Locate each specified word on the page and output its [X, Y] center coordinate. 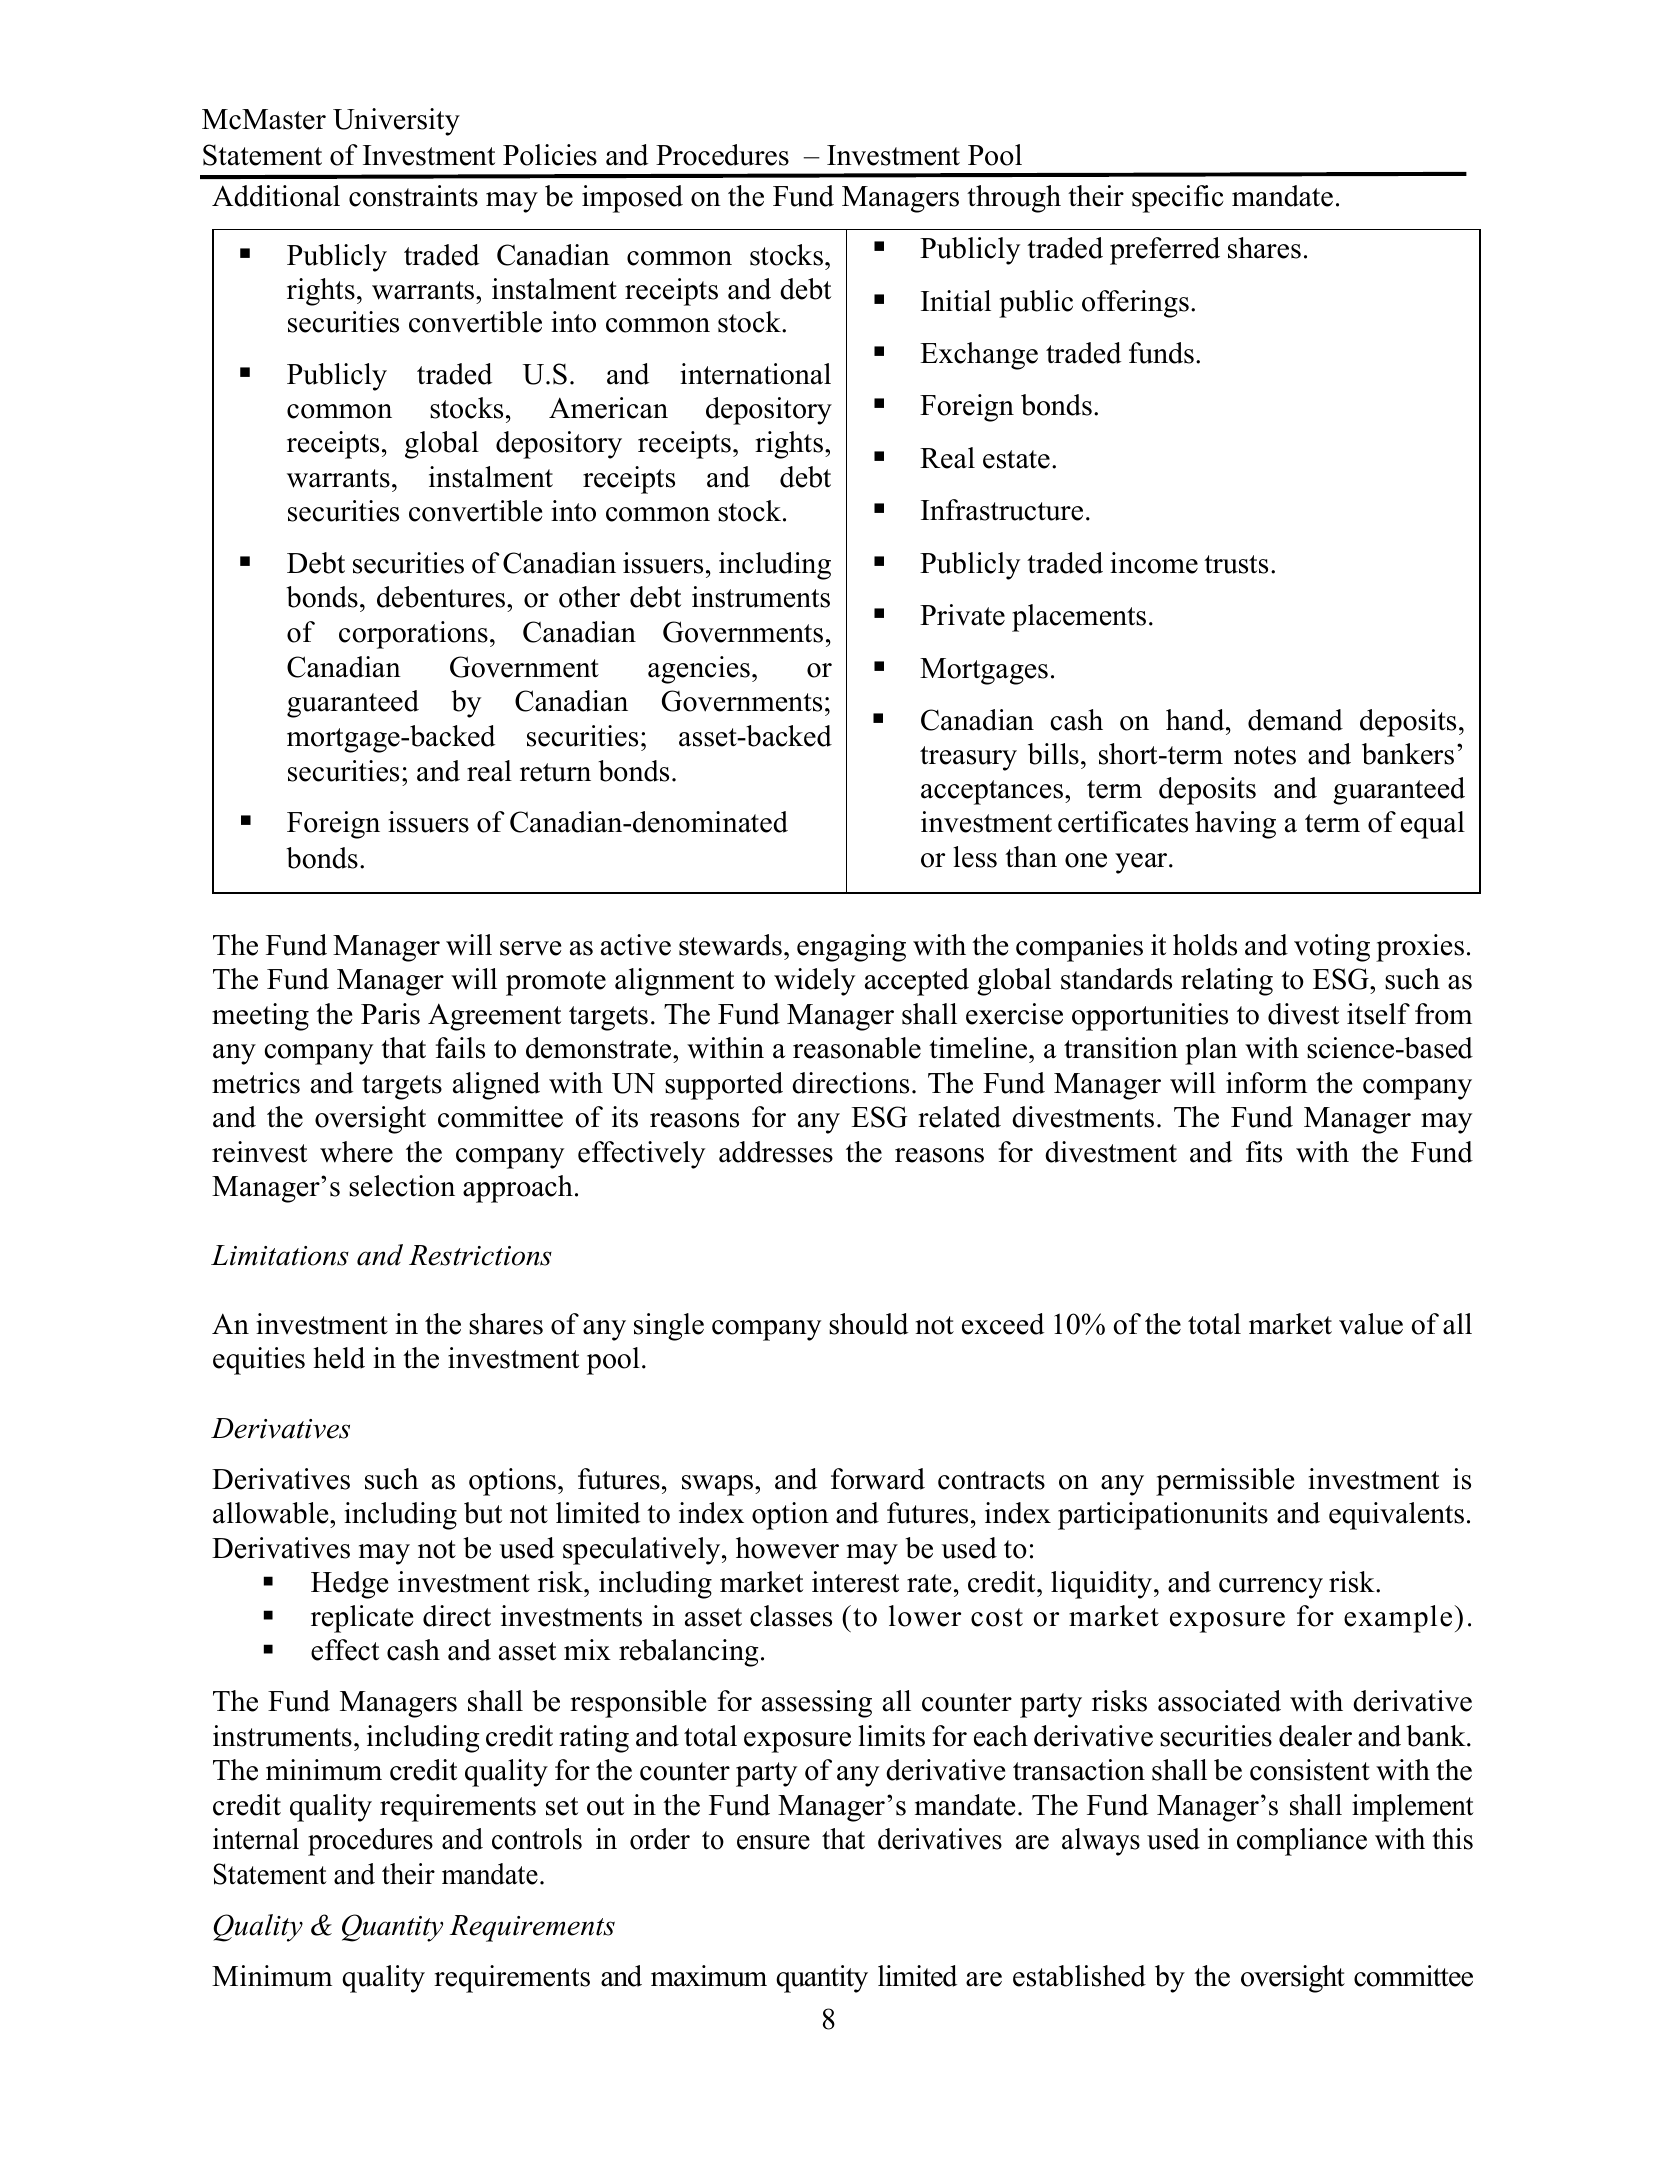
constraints [413, 196]
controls [537, 1839]
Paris [390, 1014]
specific [1178, 199]
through [1014, 199]
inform [1266, 1083]
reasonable [857, 1048]
